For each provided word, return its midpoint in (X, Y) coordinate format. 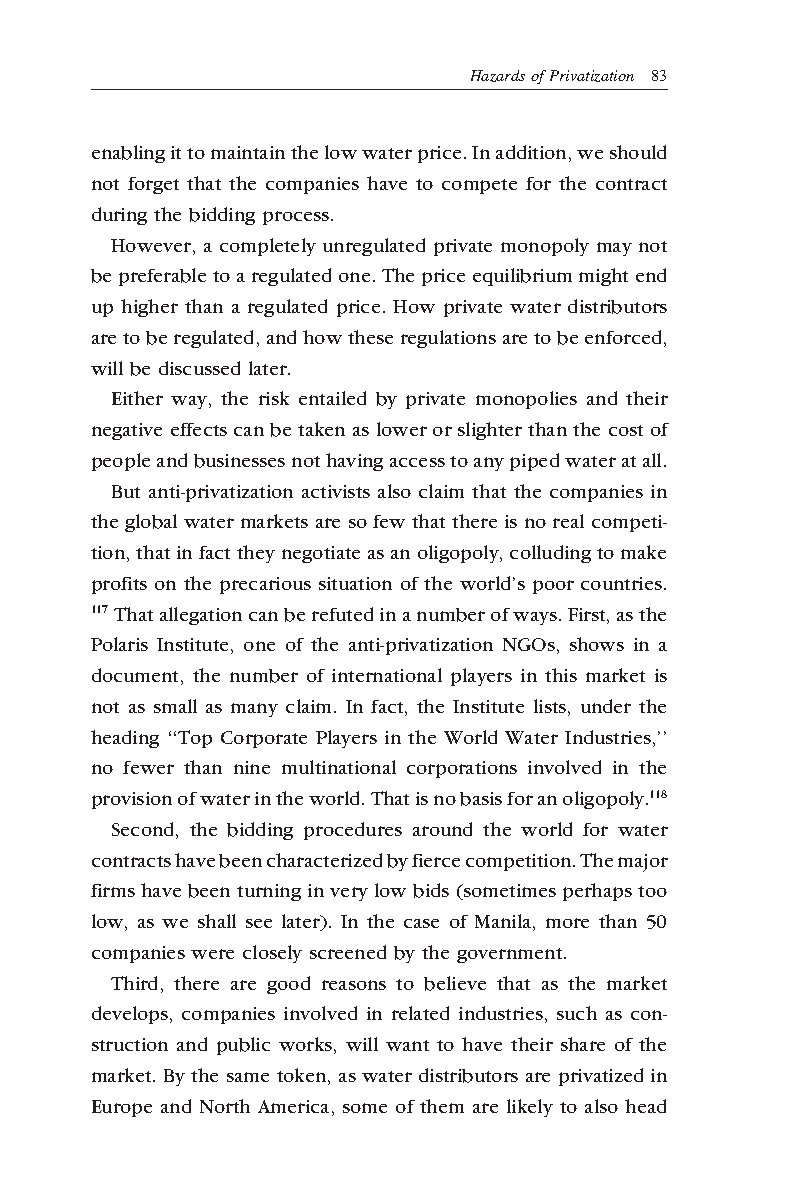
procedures (353, 831)
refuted (342, 614)
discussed (199, 368)
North (225, 1106)
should (638, 152)
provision (132, 800)
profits (119, 585)
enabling (128, 154)
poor (553, 587)
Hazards (498, 76)
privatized (601, 1077)
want (407, 1045)
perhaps (597, 892)
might (603, 277)
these (370, 337)
